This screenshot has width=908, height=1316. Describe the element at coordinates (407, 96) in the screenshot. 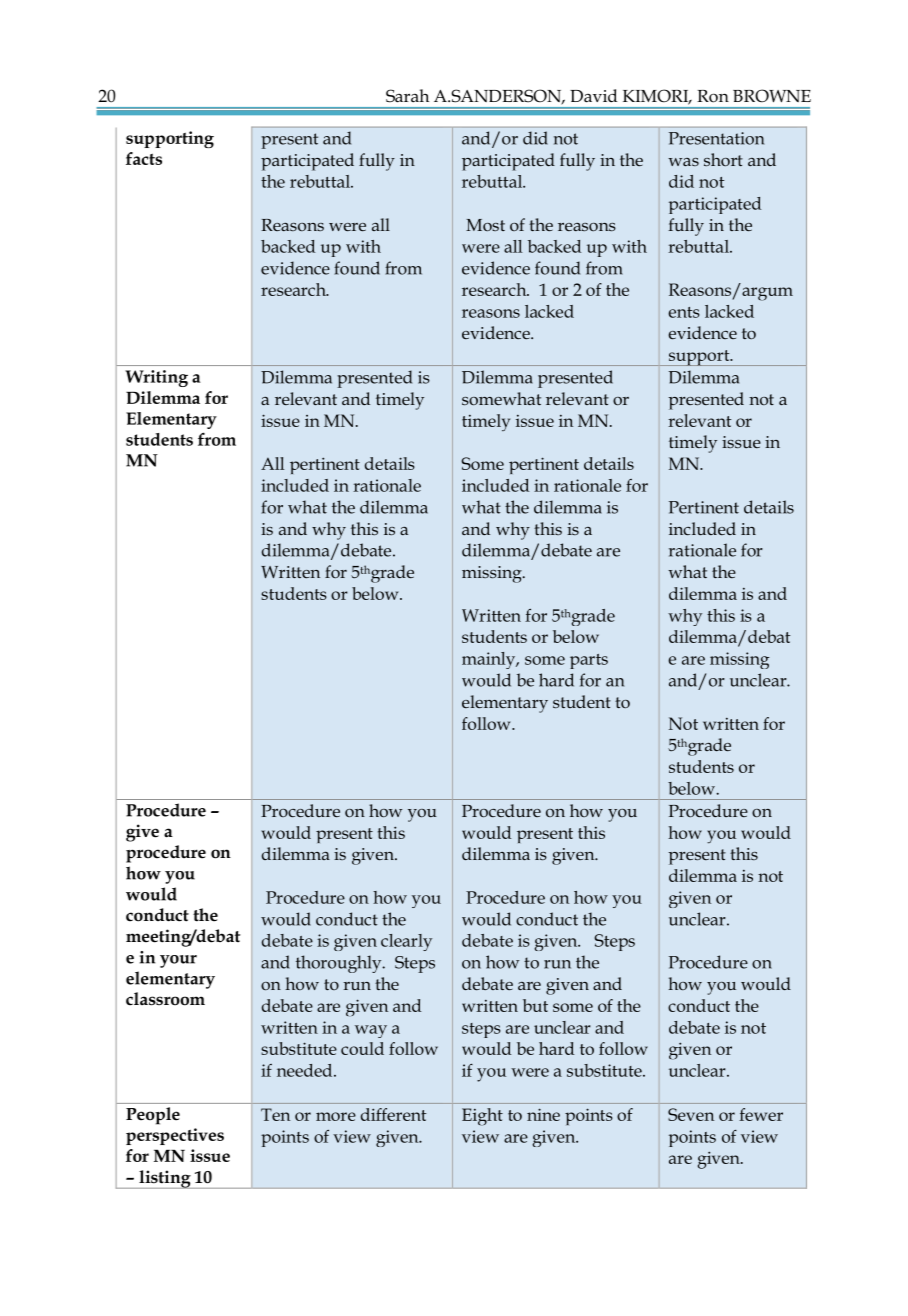

I see `Sarah` at that location.
